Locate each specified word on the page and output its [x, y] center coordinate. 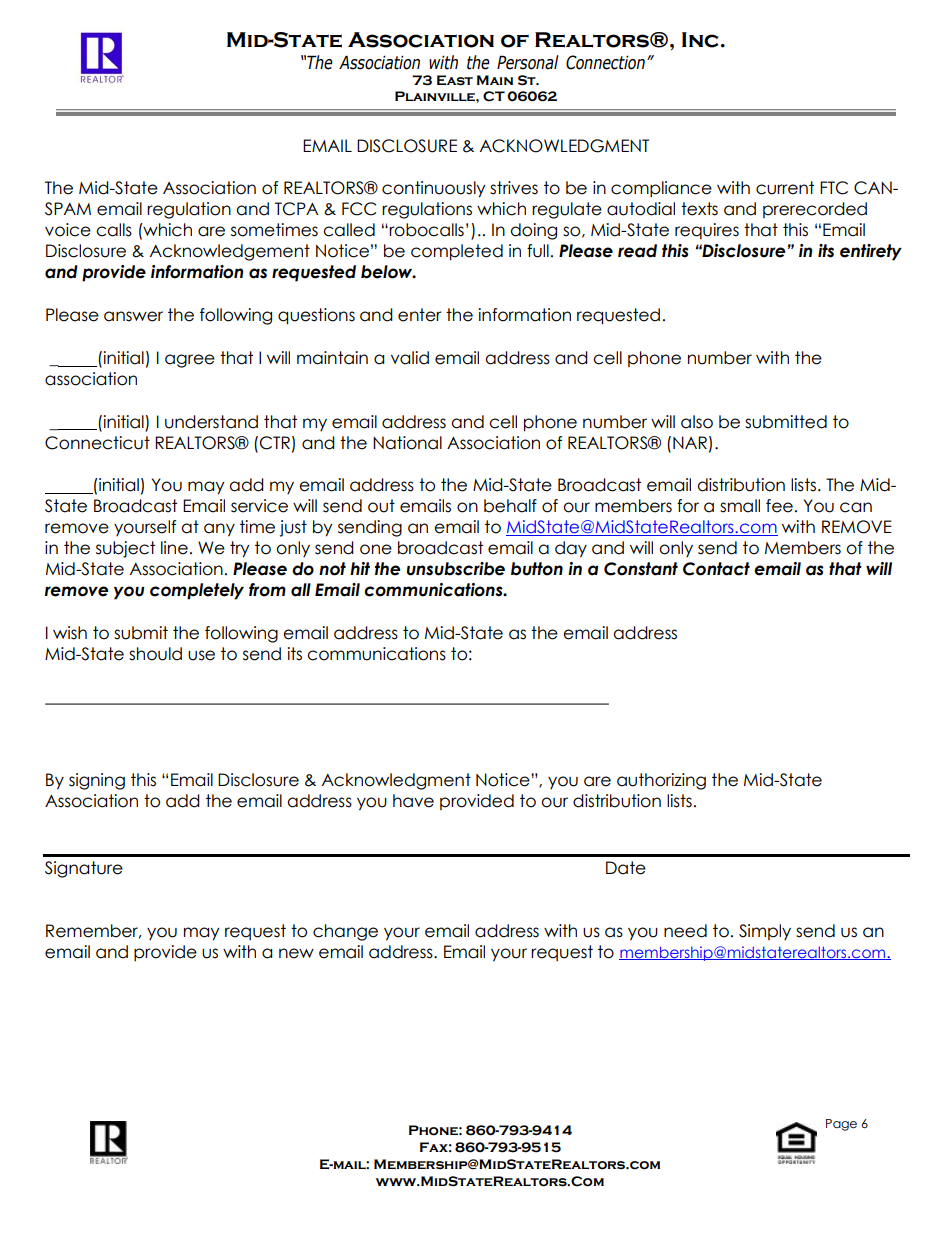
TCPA [297, 209]
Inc [700, 40]
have [413, 801]
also [697, 422]
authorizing [661, 781]
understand [211, 422]
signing [97, 781]
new [296, 953]
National [407, 443]
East [455, 80]
